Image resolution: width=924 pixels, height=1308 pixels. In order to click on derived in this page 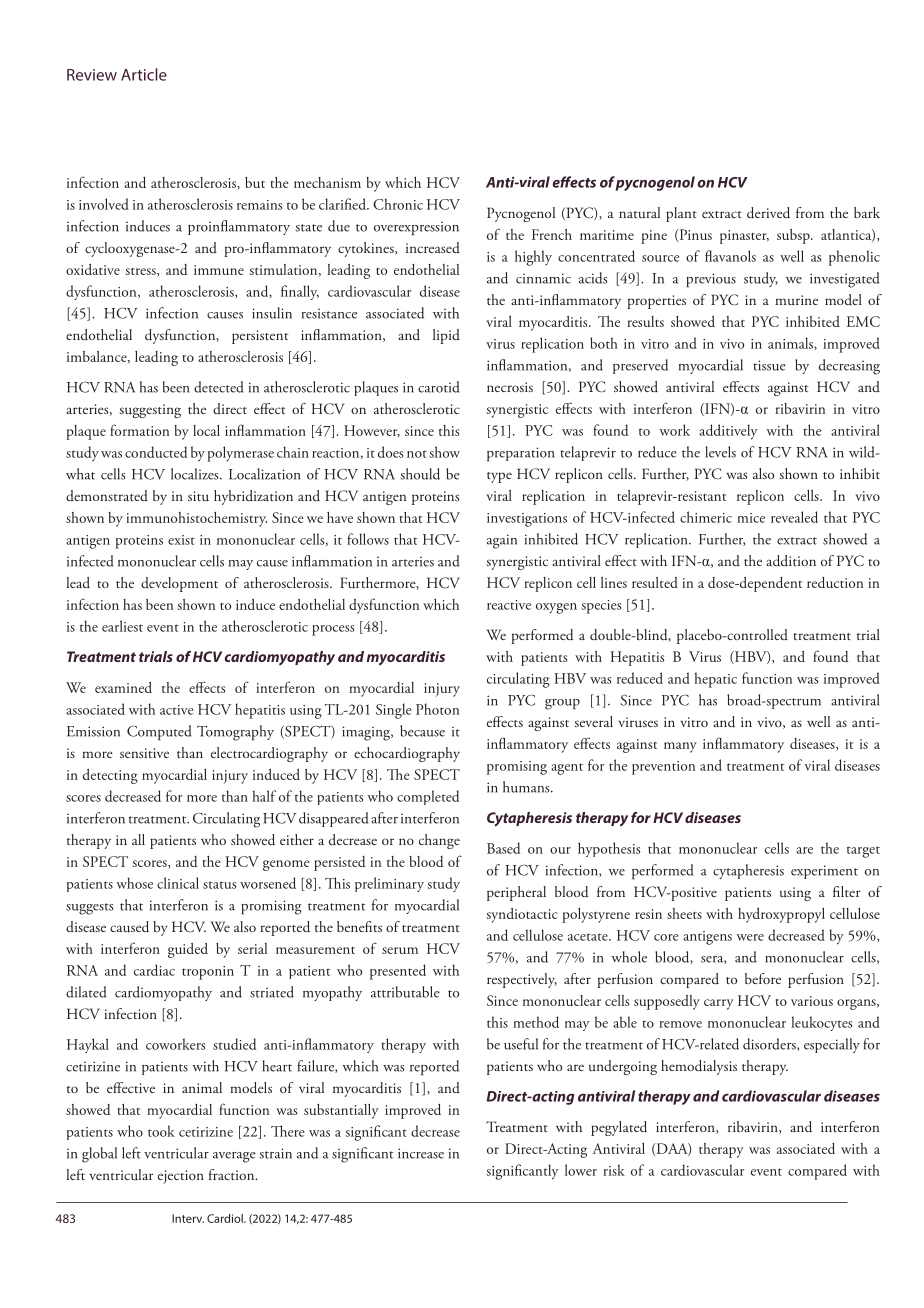, I will do `click(768, 213)`.
